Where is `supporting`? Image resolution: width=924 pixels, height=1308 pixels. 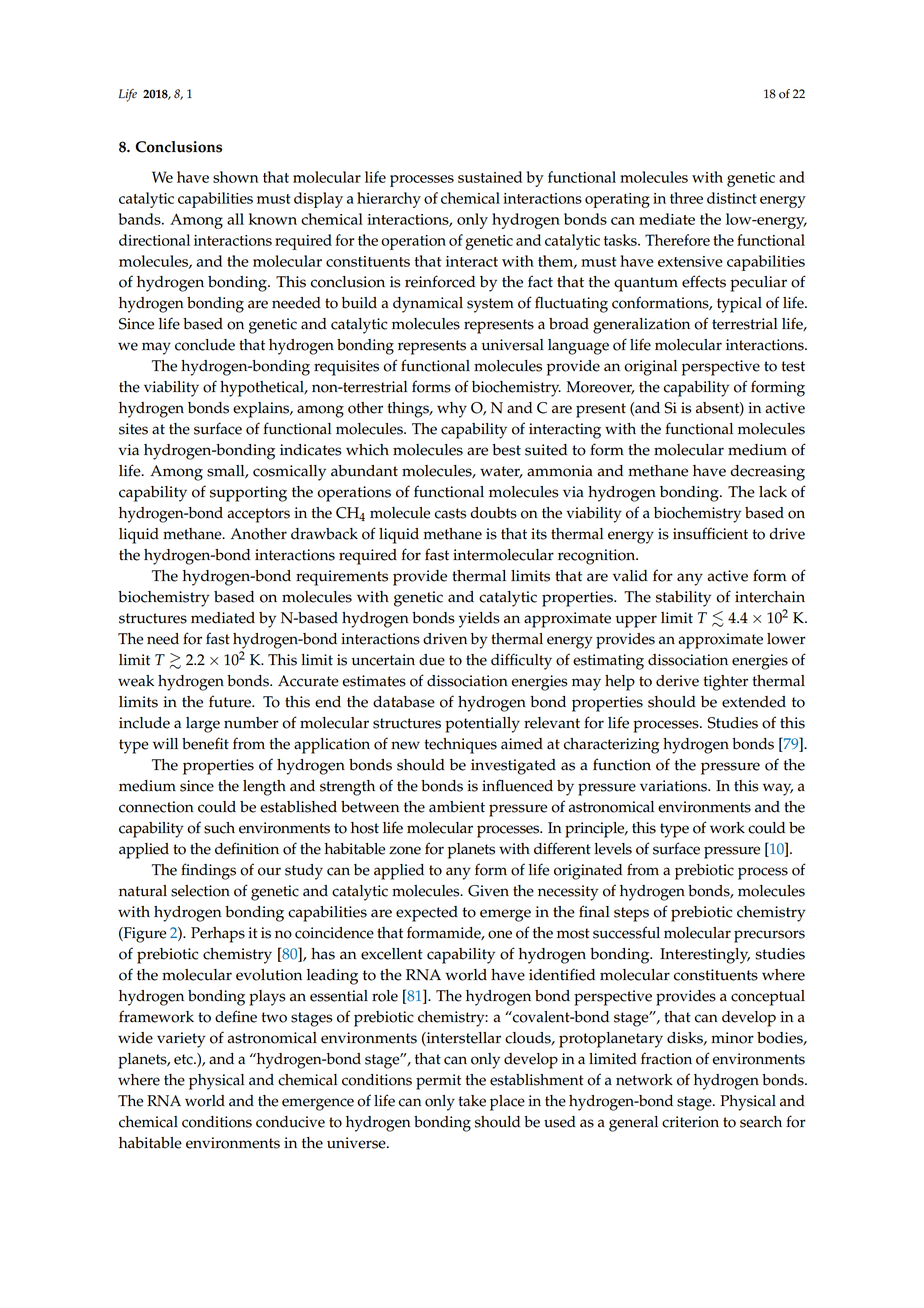
supporting is located at coordinates (248, 494).
